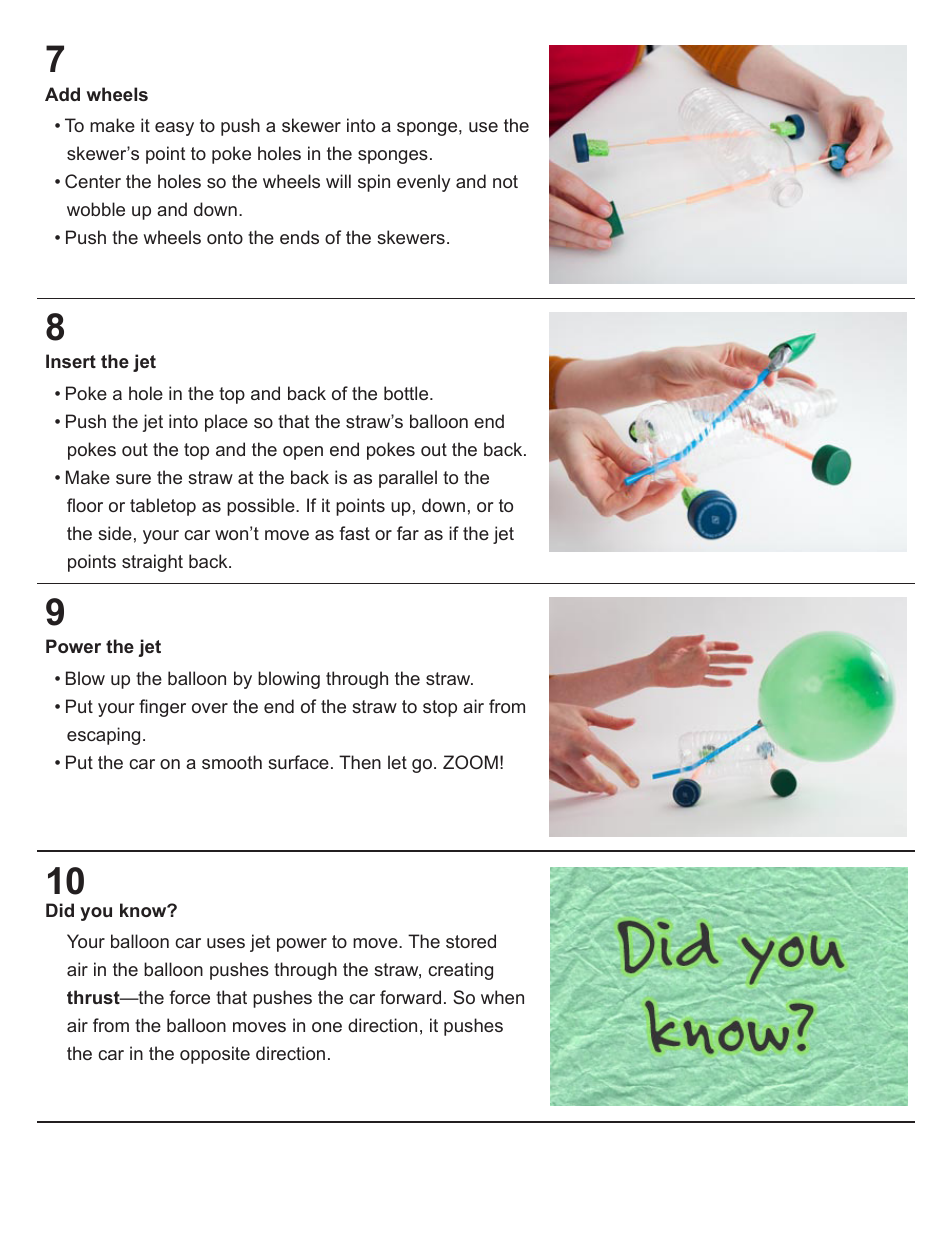 This screenshot has width=952, height=1233. What do you see at coordinates (262, 507) in the screenshot?
I see `possible` at bounding box center [262, 507].
